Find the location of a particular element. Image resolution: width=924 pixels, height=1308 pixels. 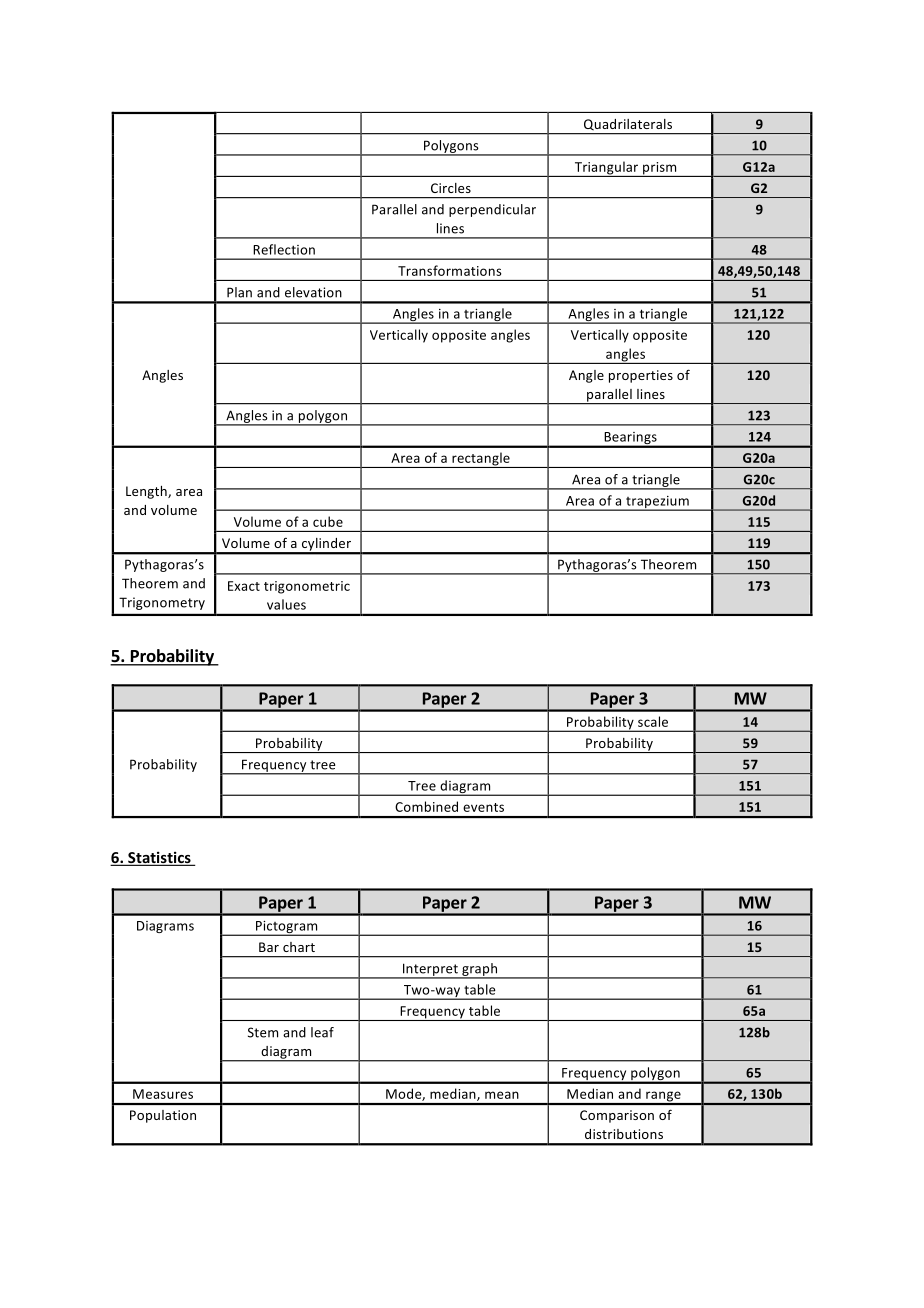

Circles is located at coordinates (451, 188).
